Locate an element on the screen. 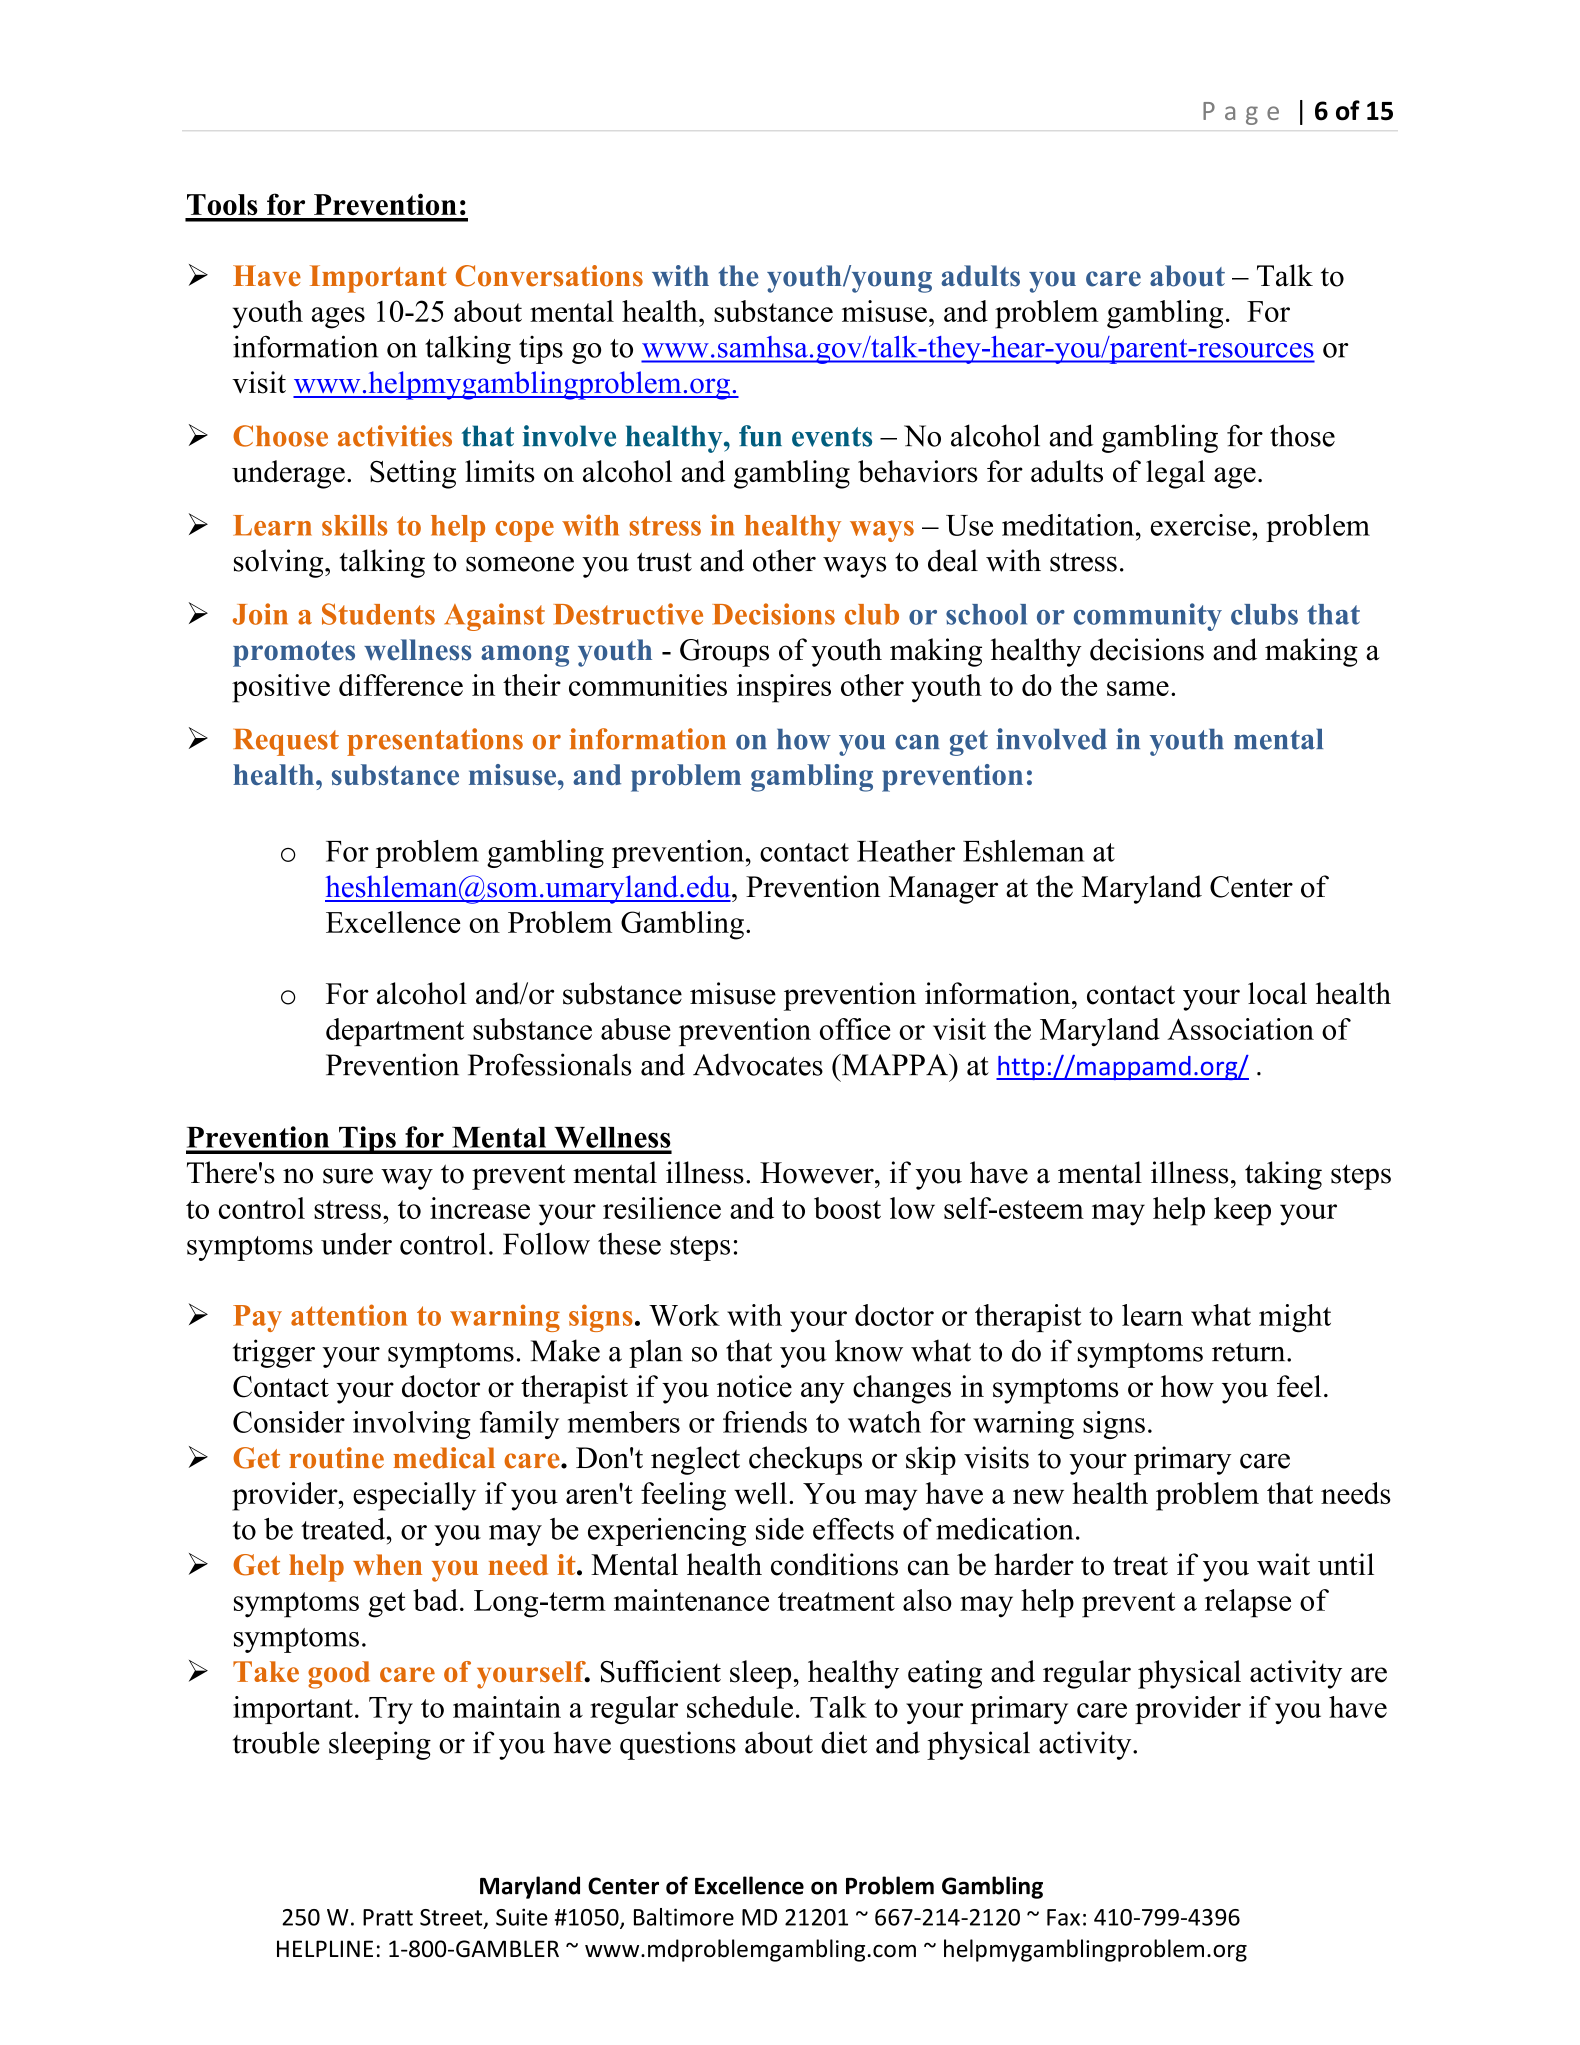 This screenshot has width=1580, height=2045. those is located at coordinates (1302, 435).
